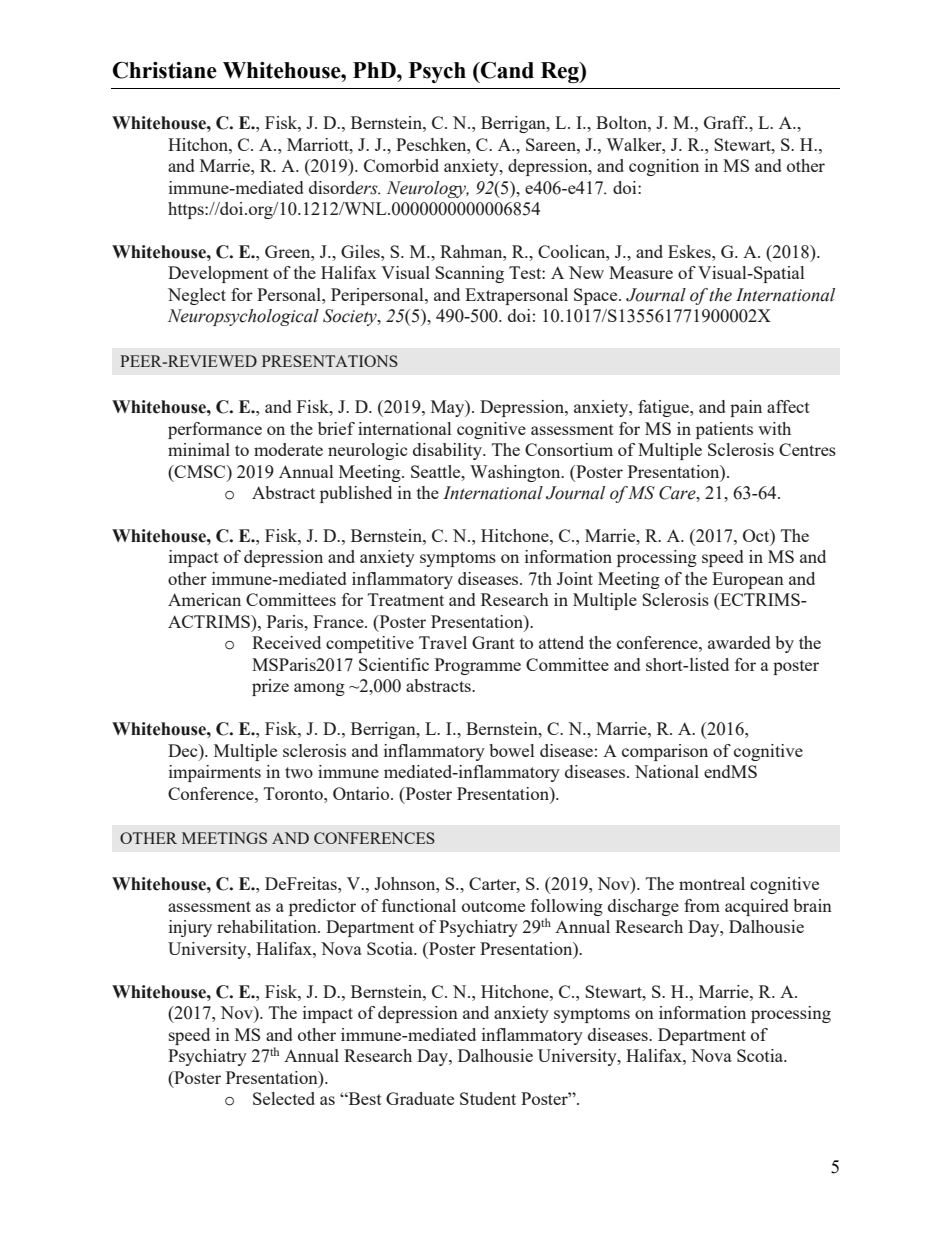 This page has height=1233, width=952. I want to click on Christiane, so click(165, 70).
